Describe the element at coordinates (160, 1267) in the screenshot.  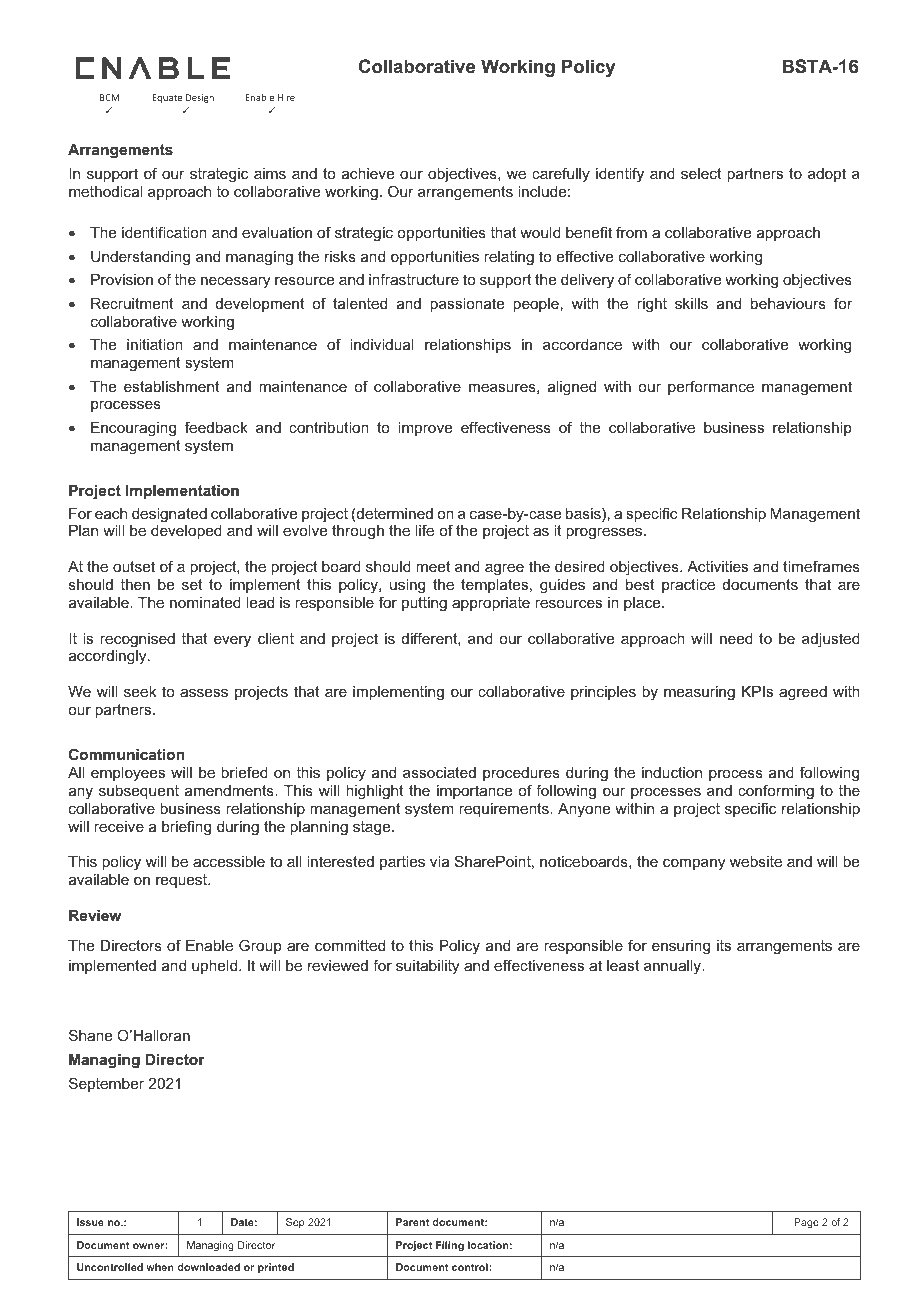
I see `when` at that location.
